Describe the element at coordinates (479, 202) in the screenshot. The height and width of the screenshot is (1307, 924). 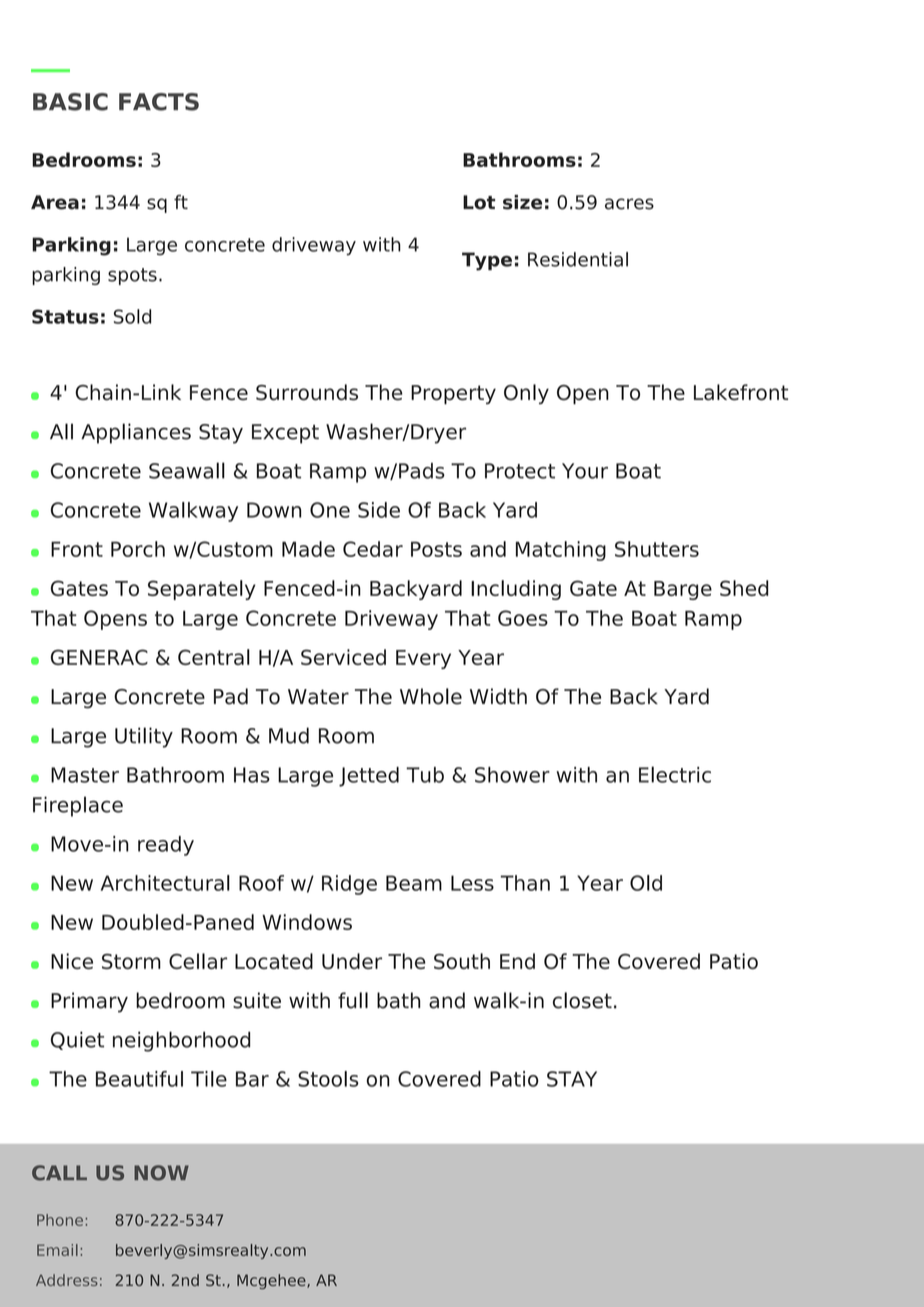
I see `Lot` at that location.
